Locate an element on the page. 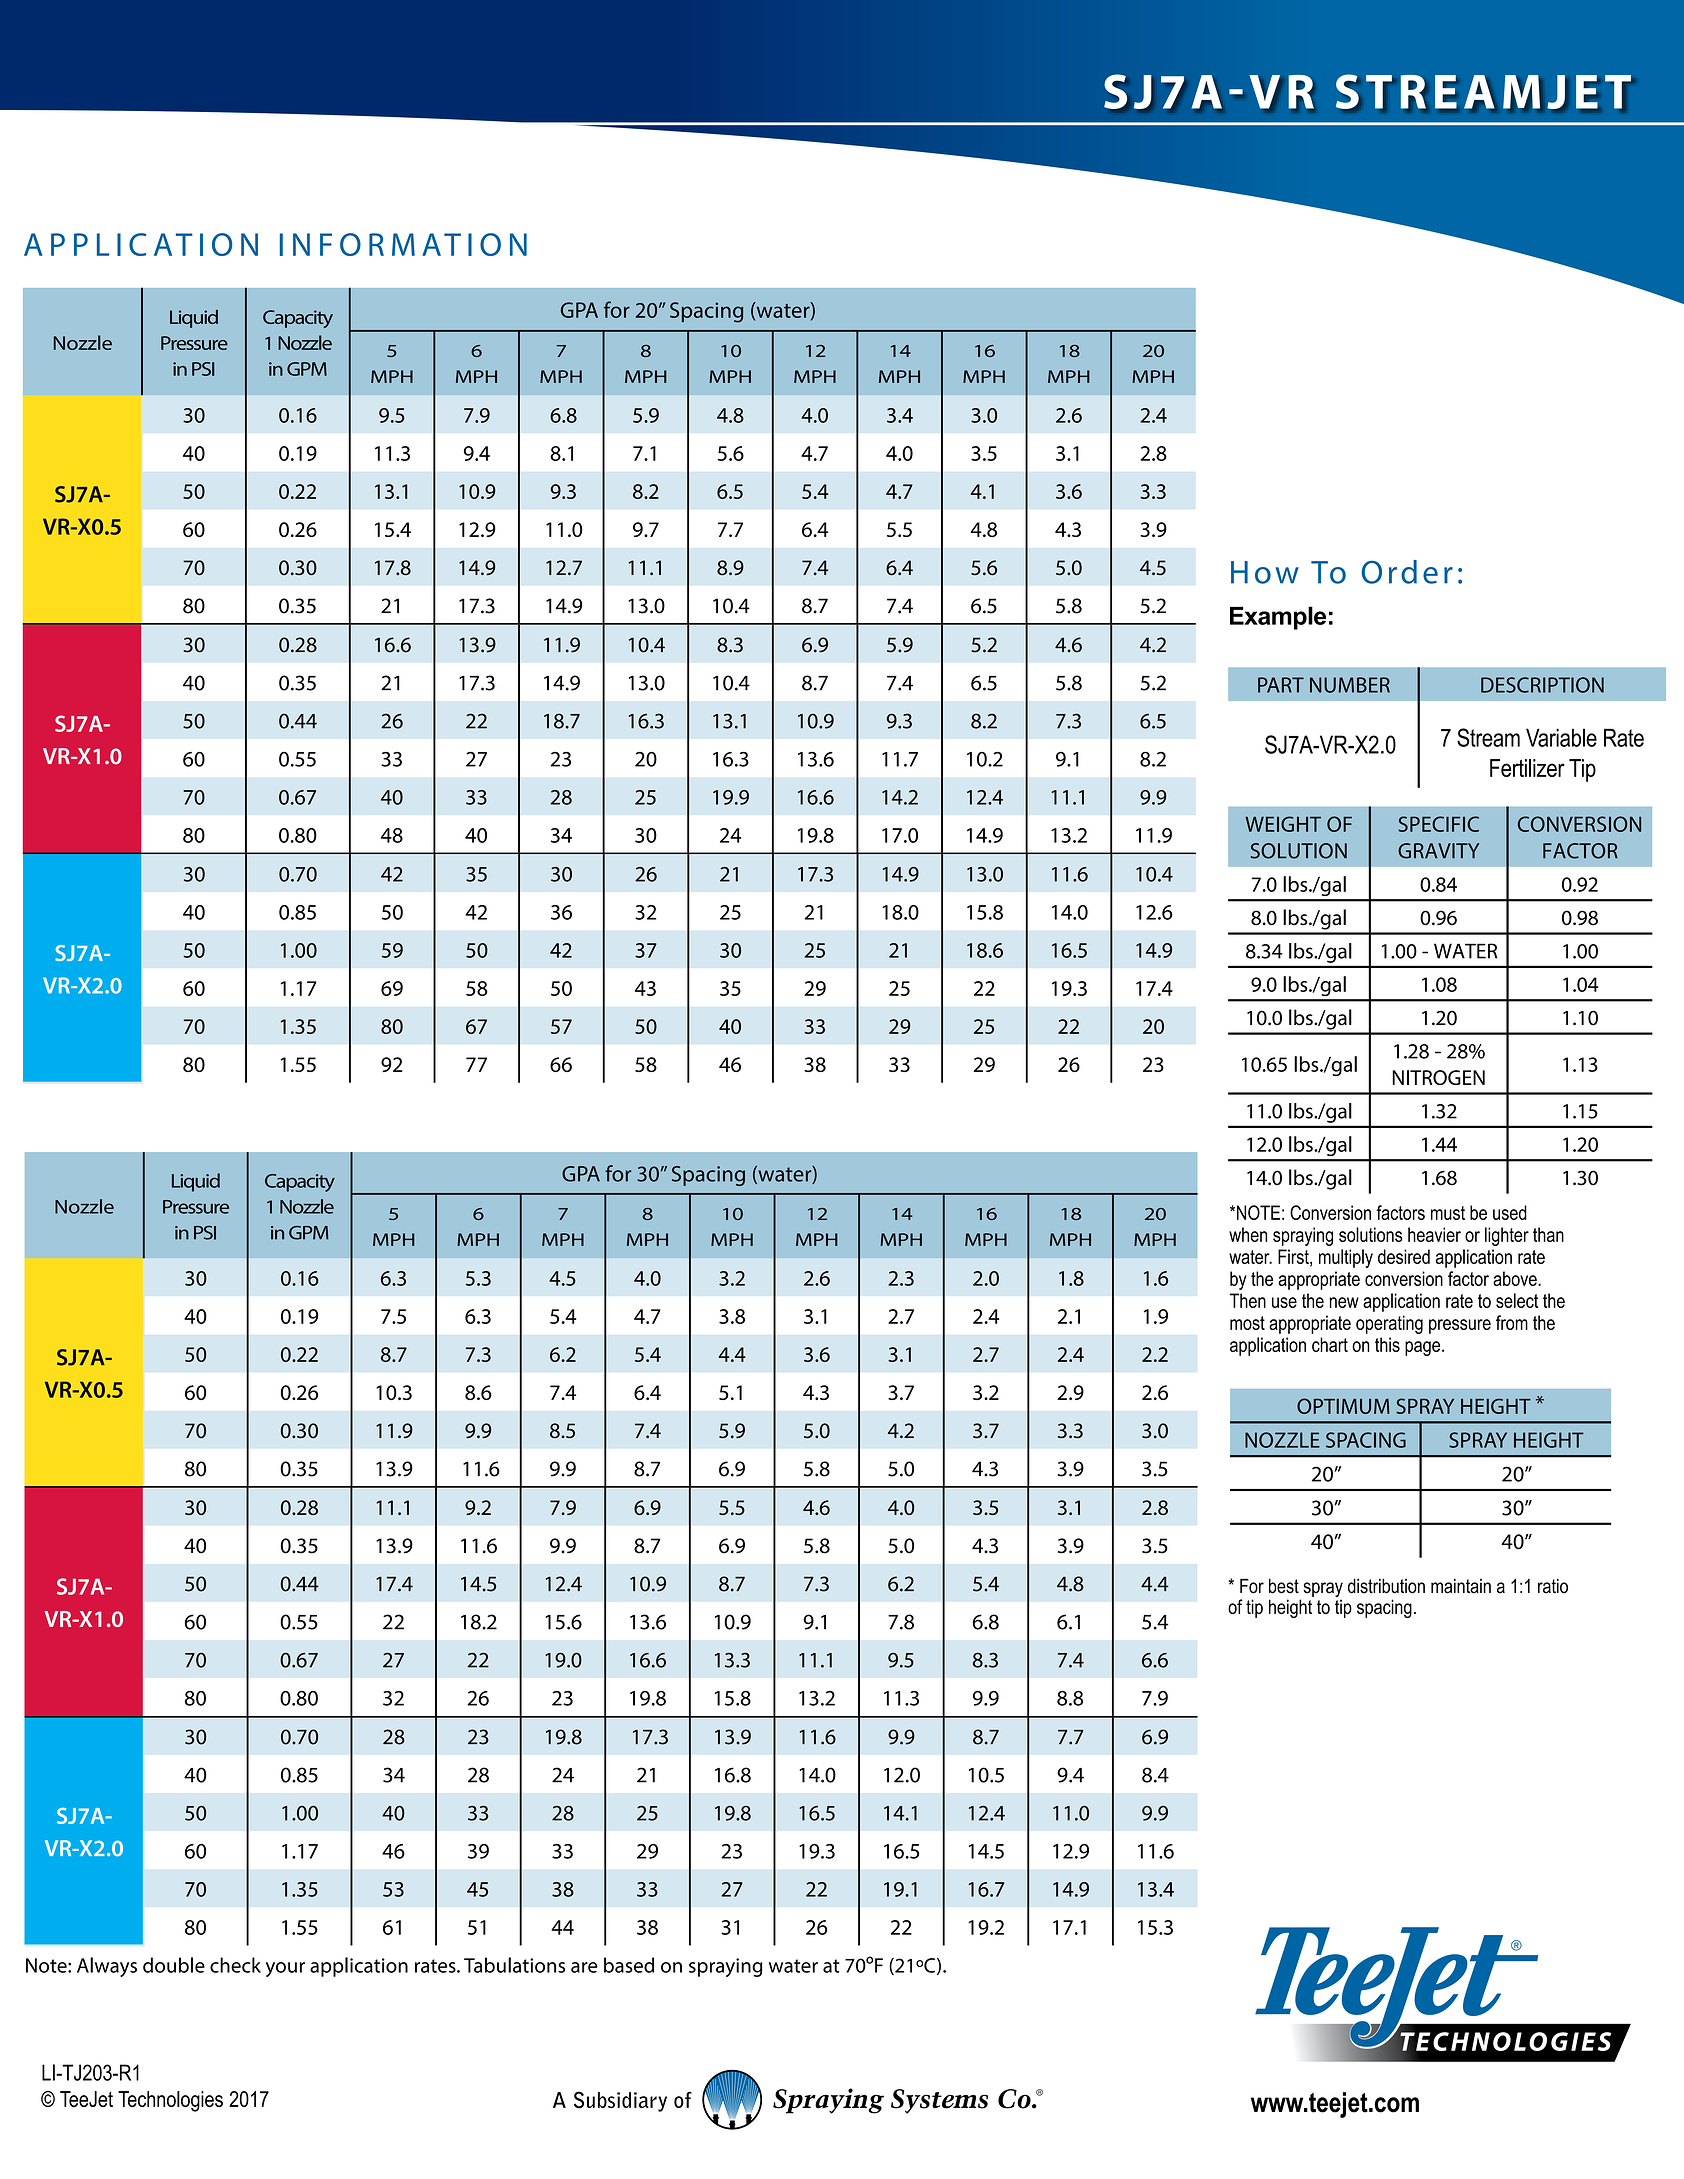 This document has width=1684, height=2179. distribution is located at coordinates (1386, 1586).
